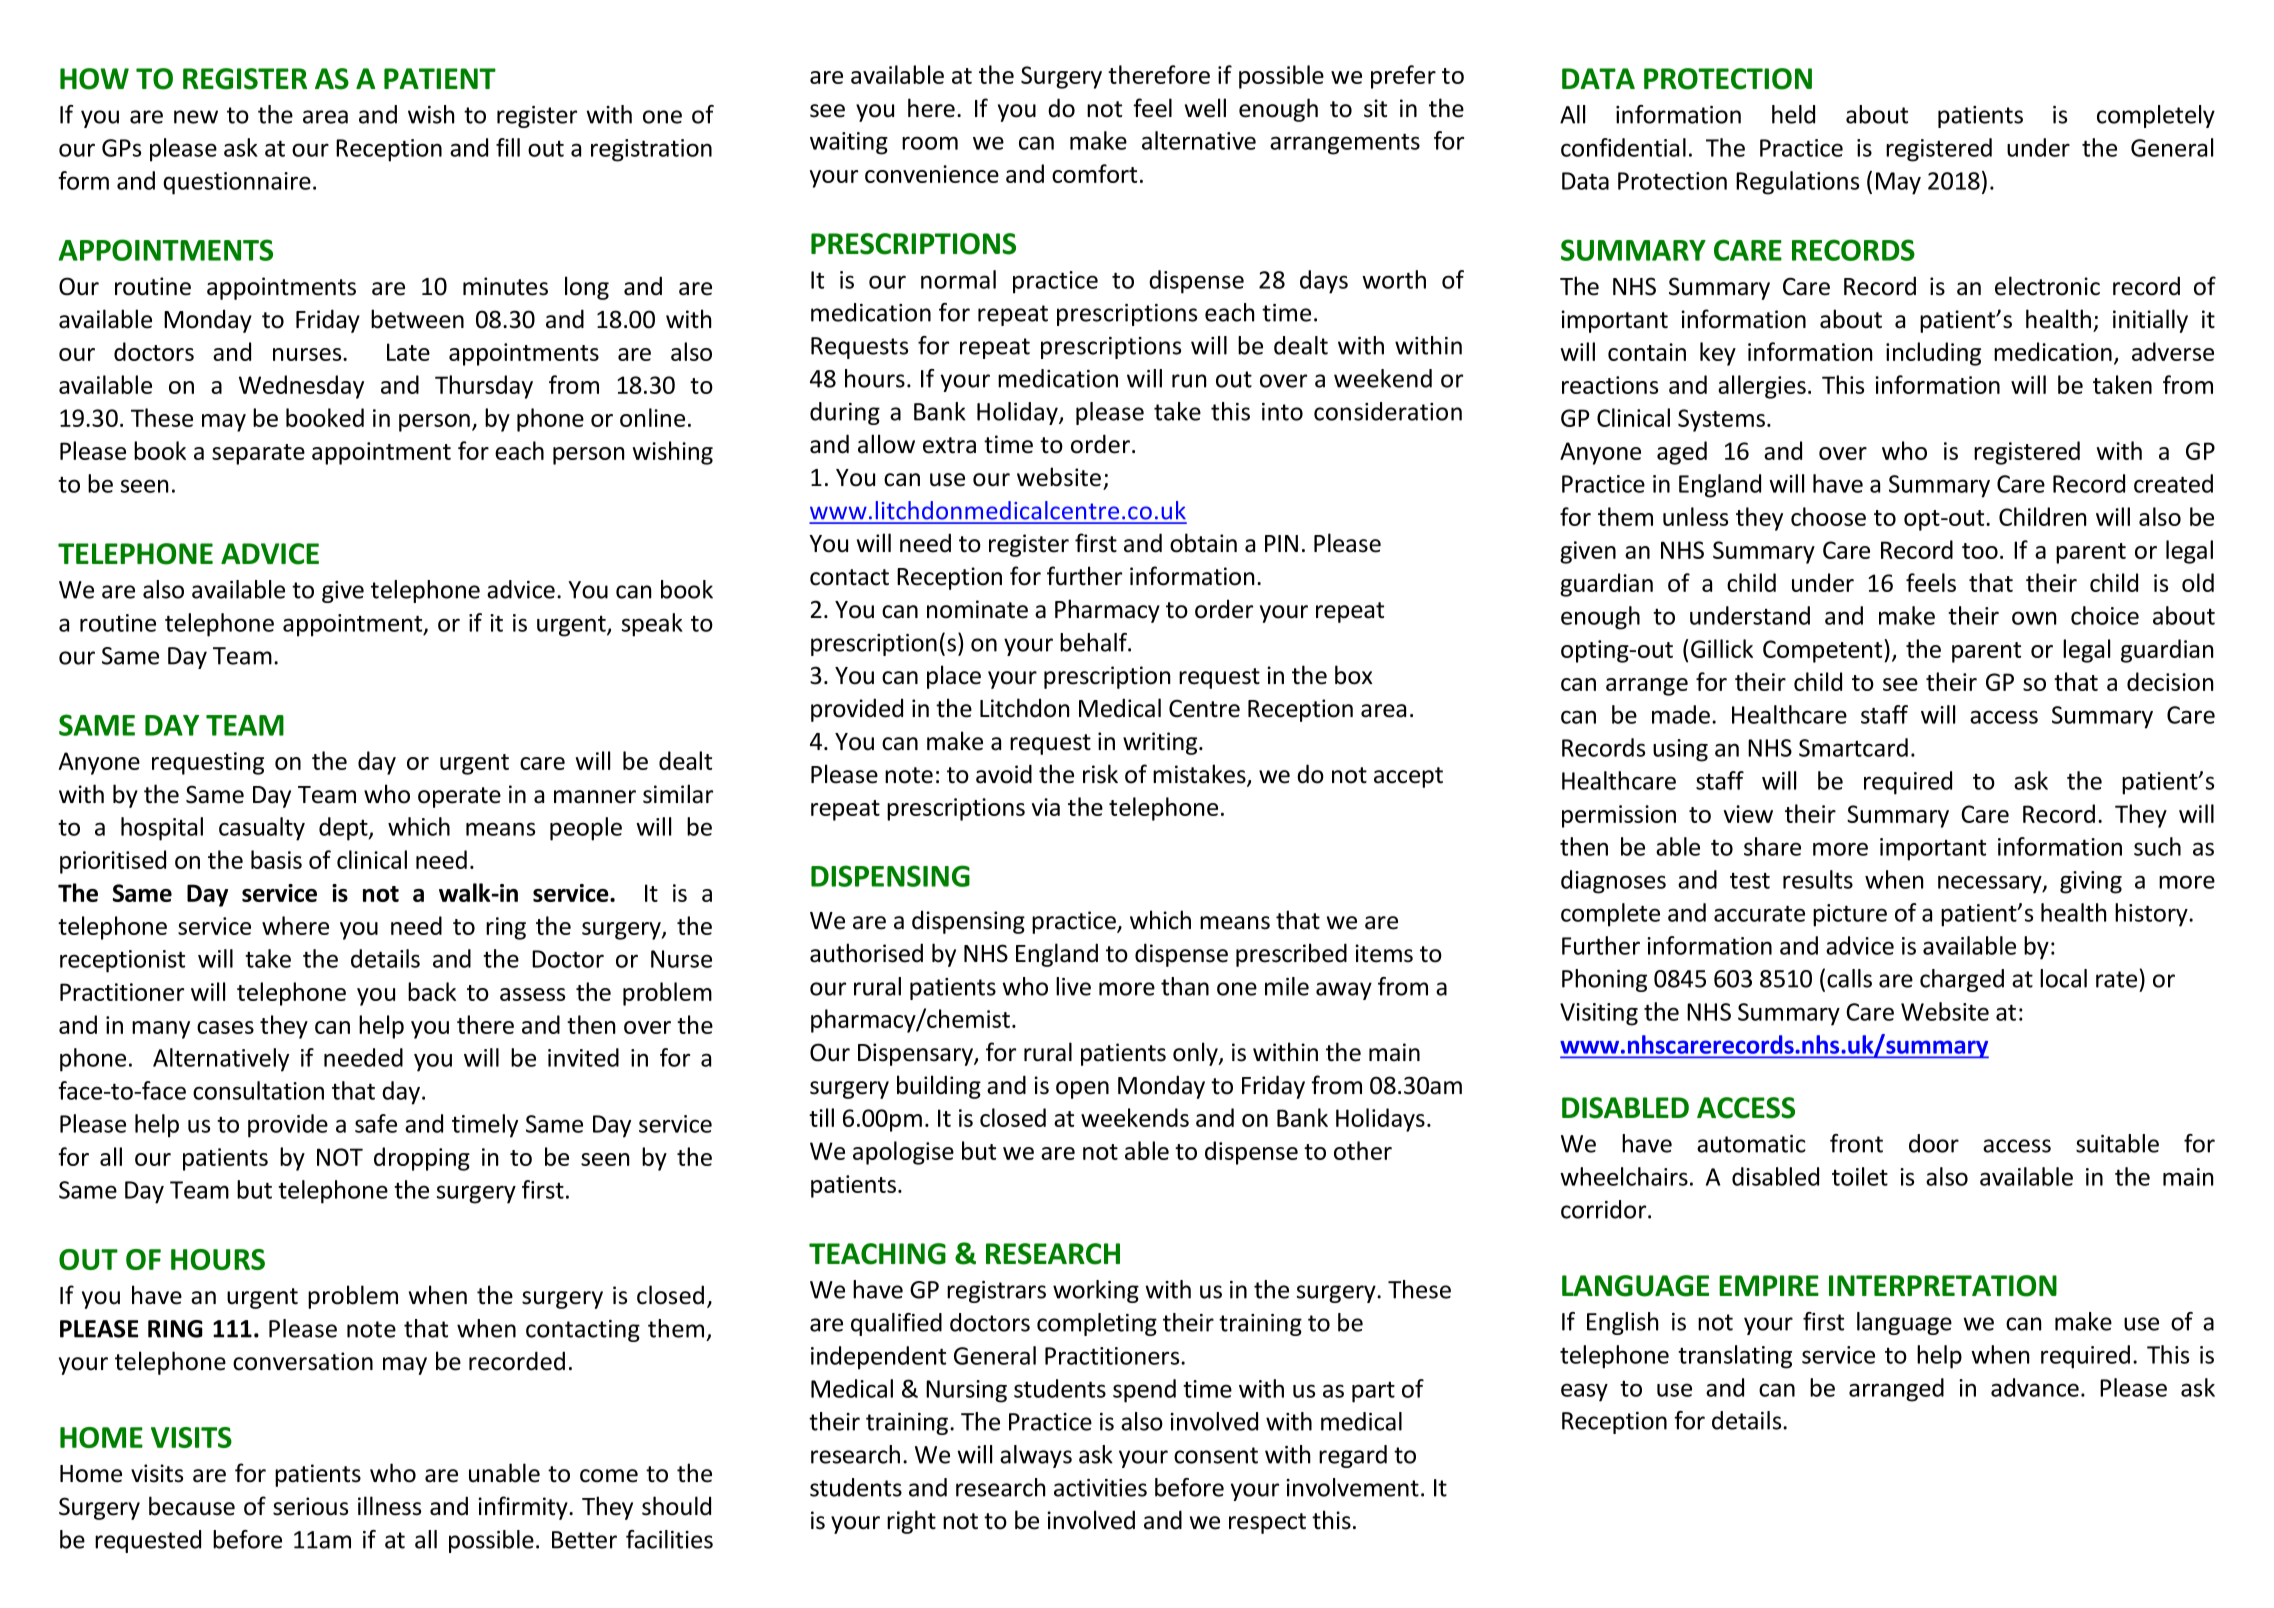 The width and height of the screenshot is (2274, 1608). I want to click on well, so click(1205, 108).
